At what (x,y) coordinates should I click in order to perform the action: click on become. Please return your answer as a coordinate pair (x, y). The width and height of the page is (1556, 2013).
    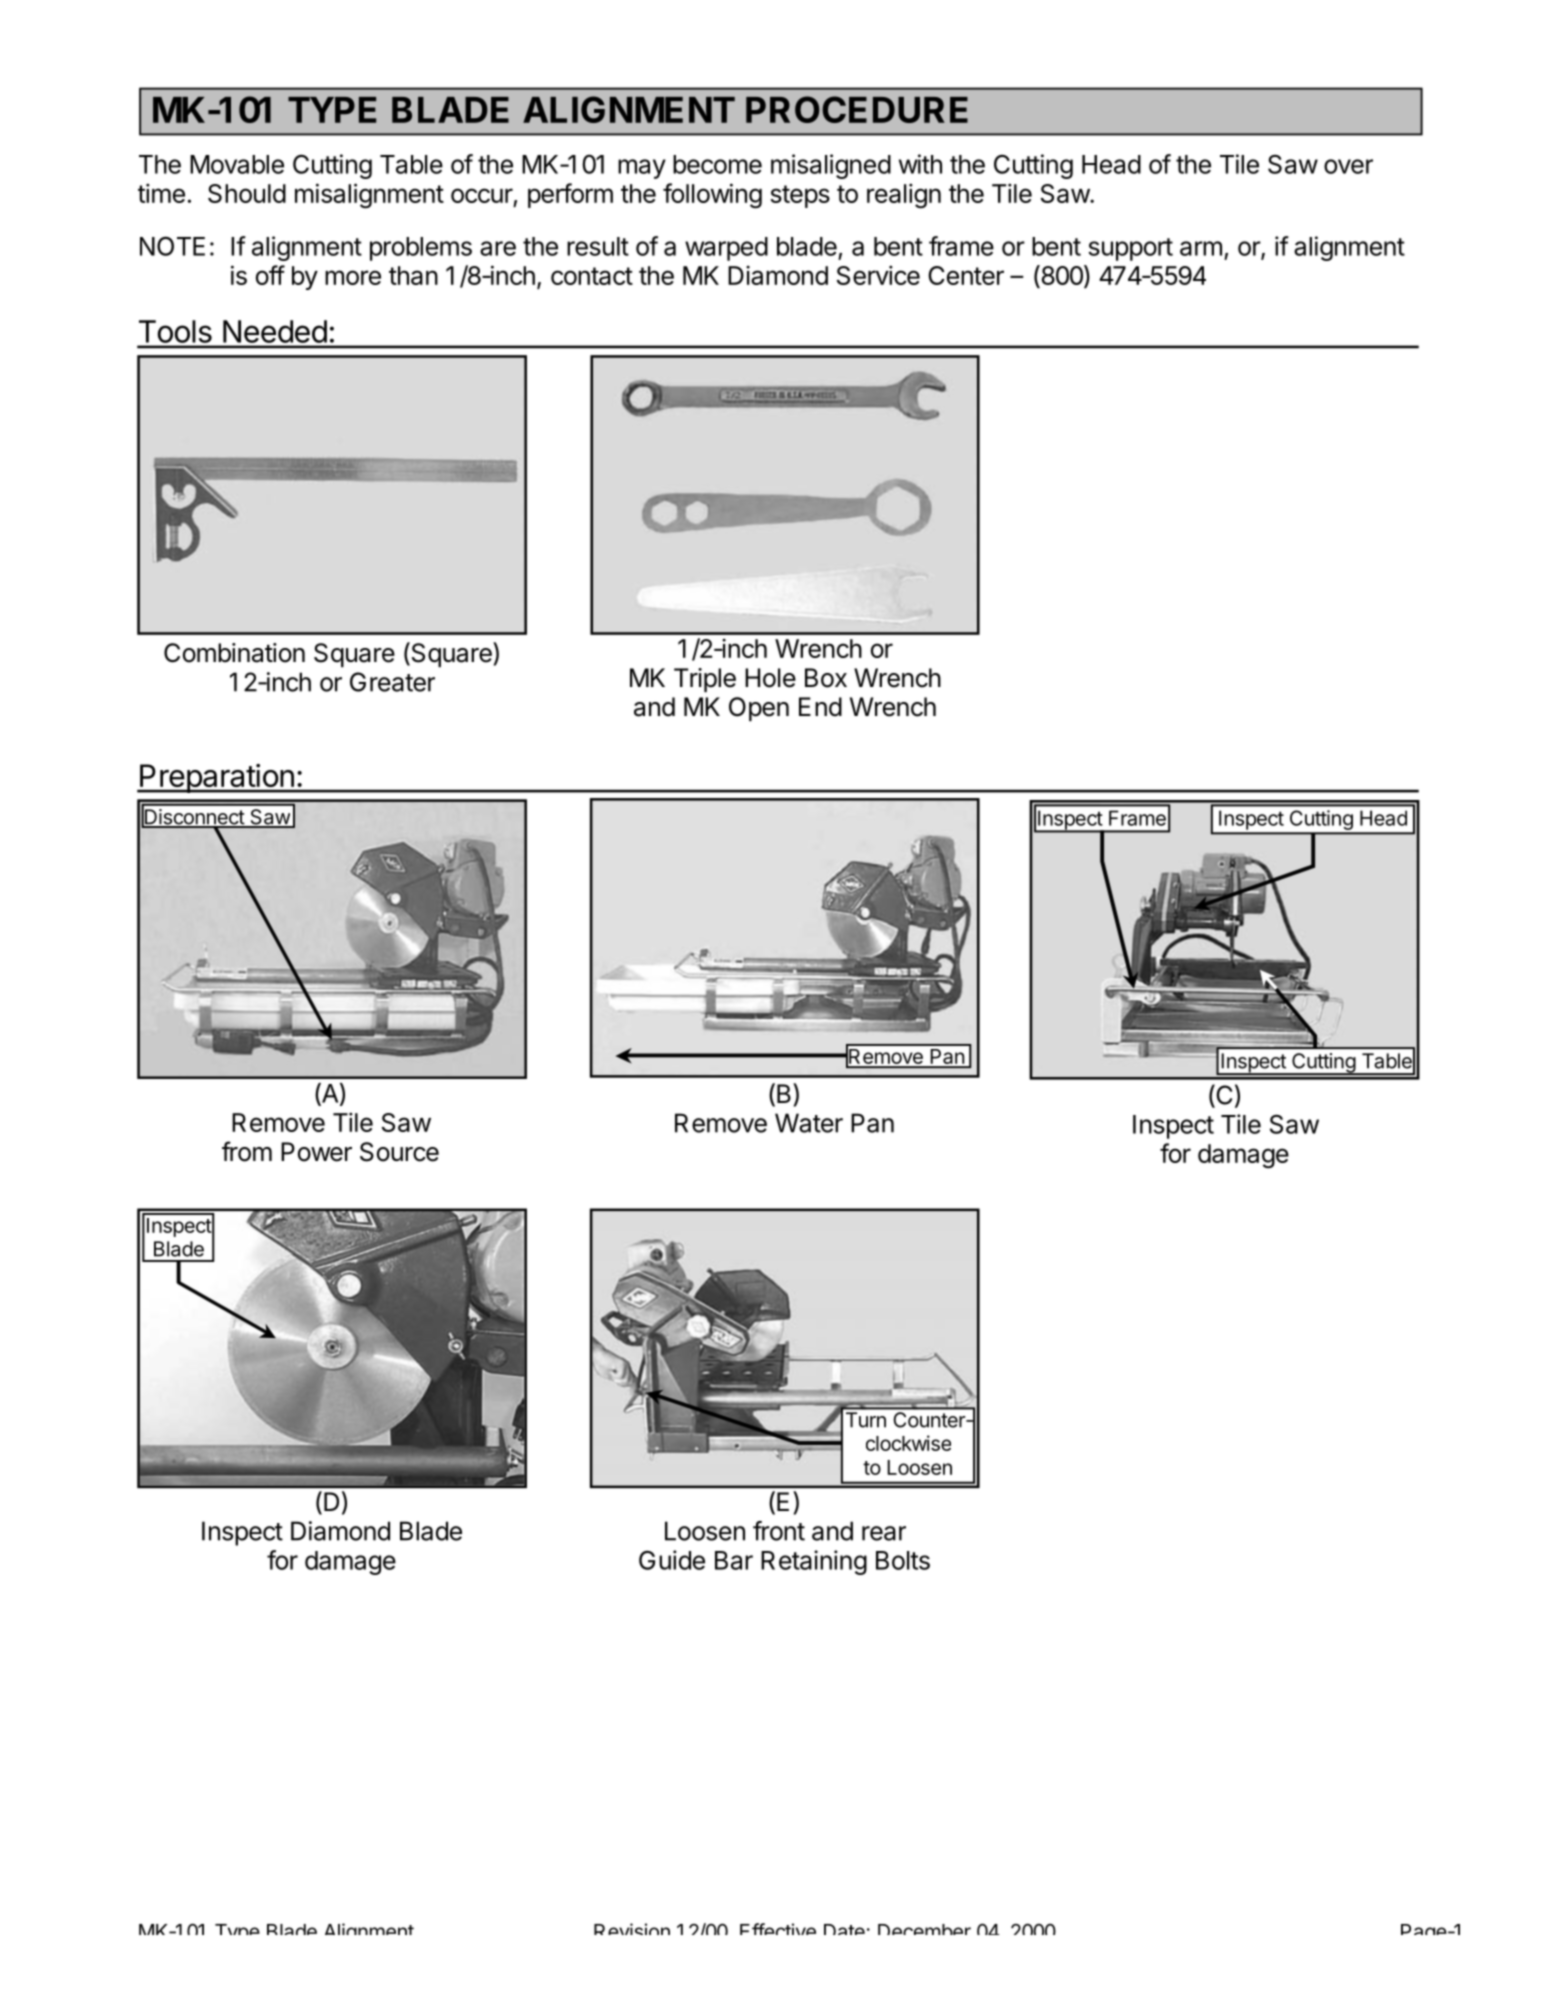
    Looking at the image, I should click on (717, 164).
